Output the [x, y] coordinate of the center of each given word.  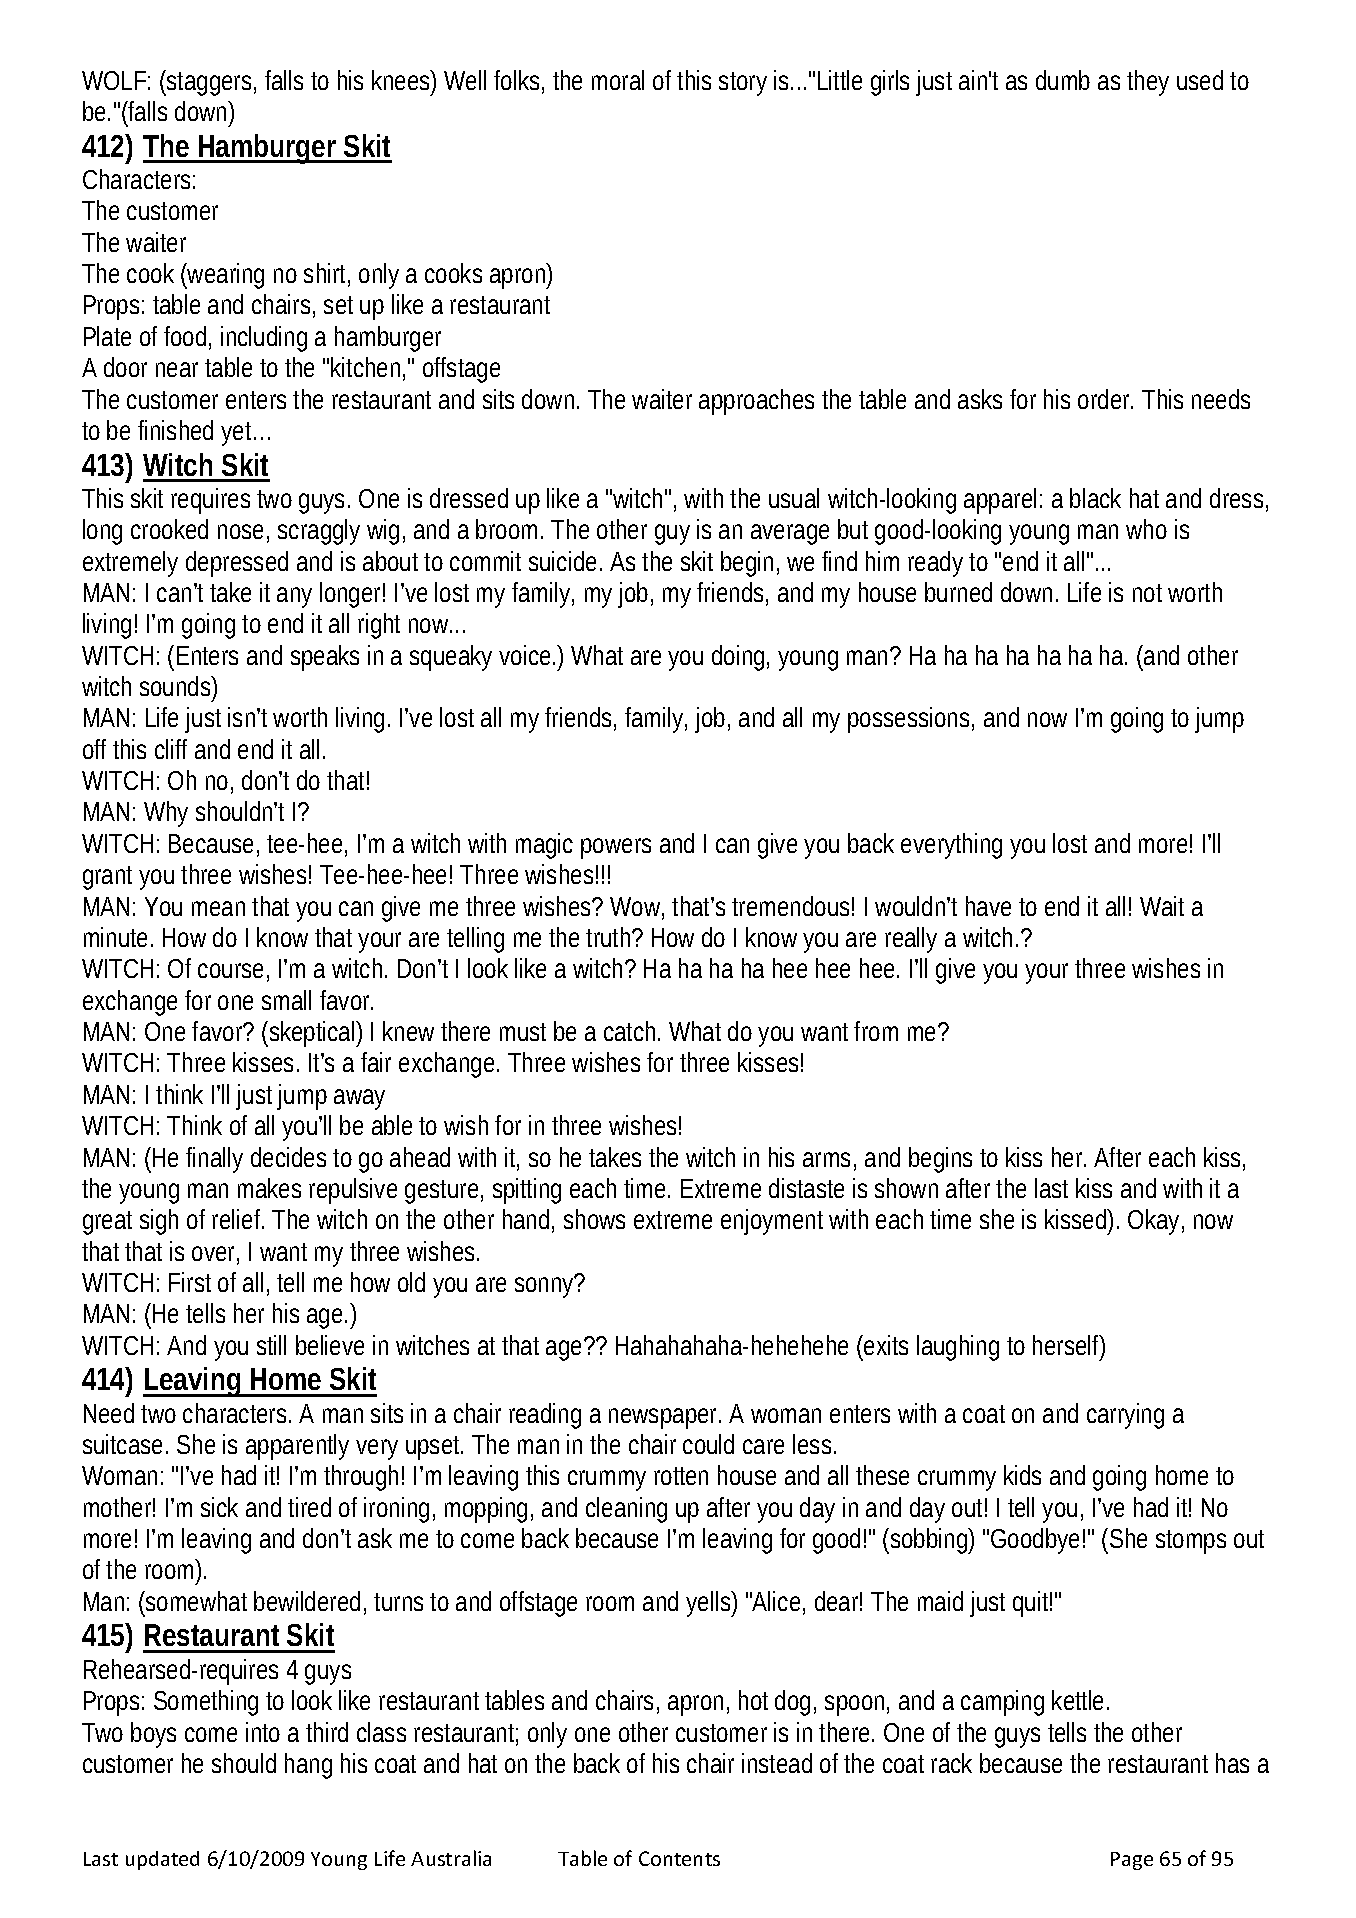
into [263, 1732]
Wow [637, 908]
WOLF [114, 80]
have [988, 906]
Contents [679, 1858]
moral [618, 80]
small [286, 1000]
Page [1132, 1861]
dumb [1063, 80]
